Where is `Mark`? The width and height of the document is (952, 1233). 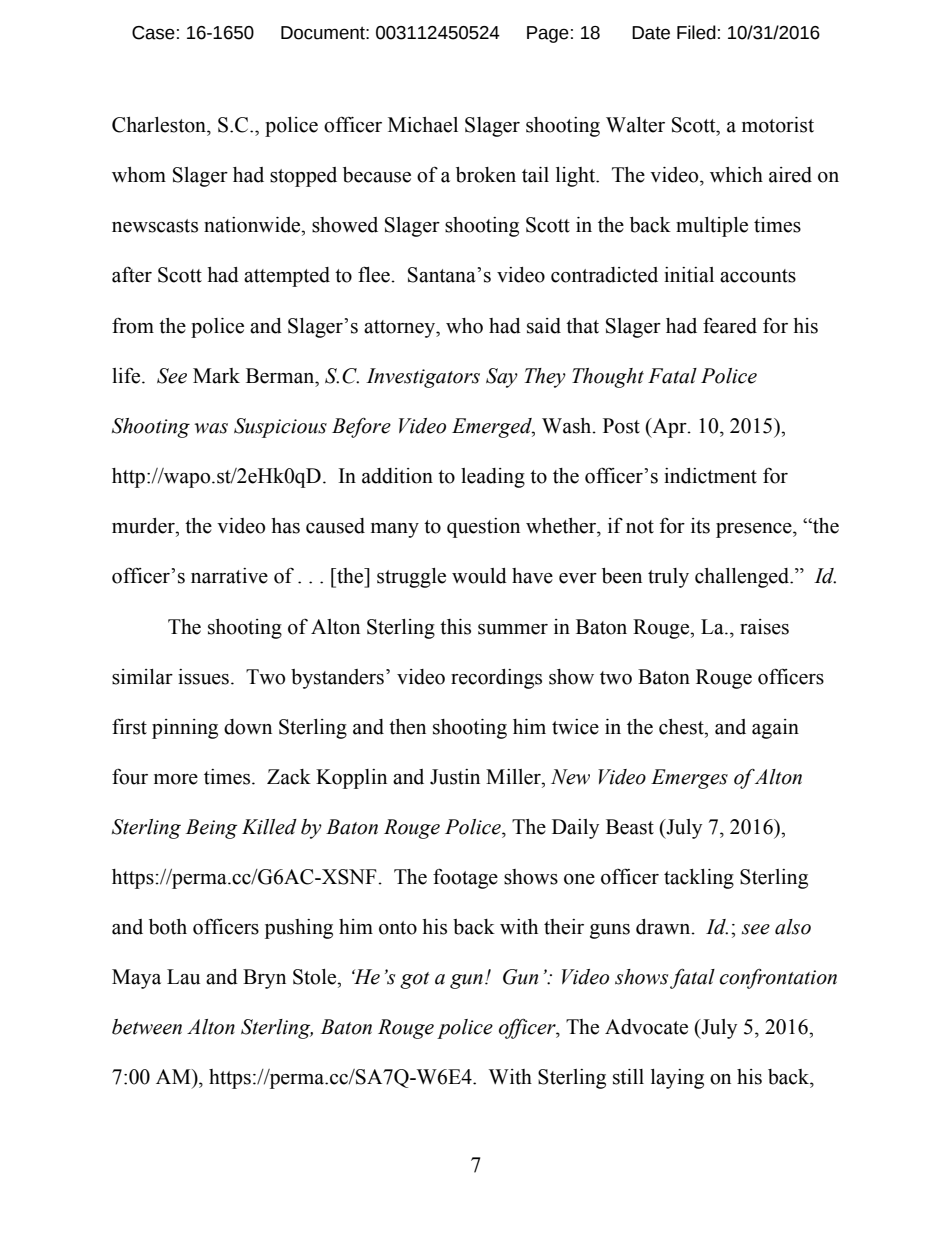 Mark is located at coordinates (216, 376).
